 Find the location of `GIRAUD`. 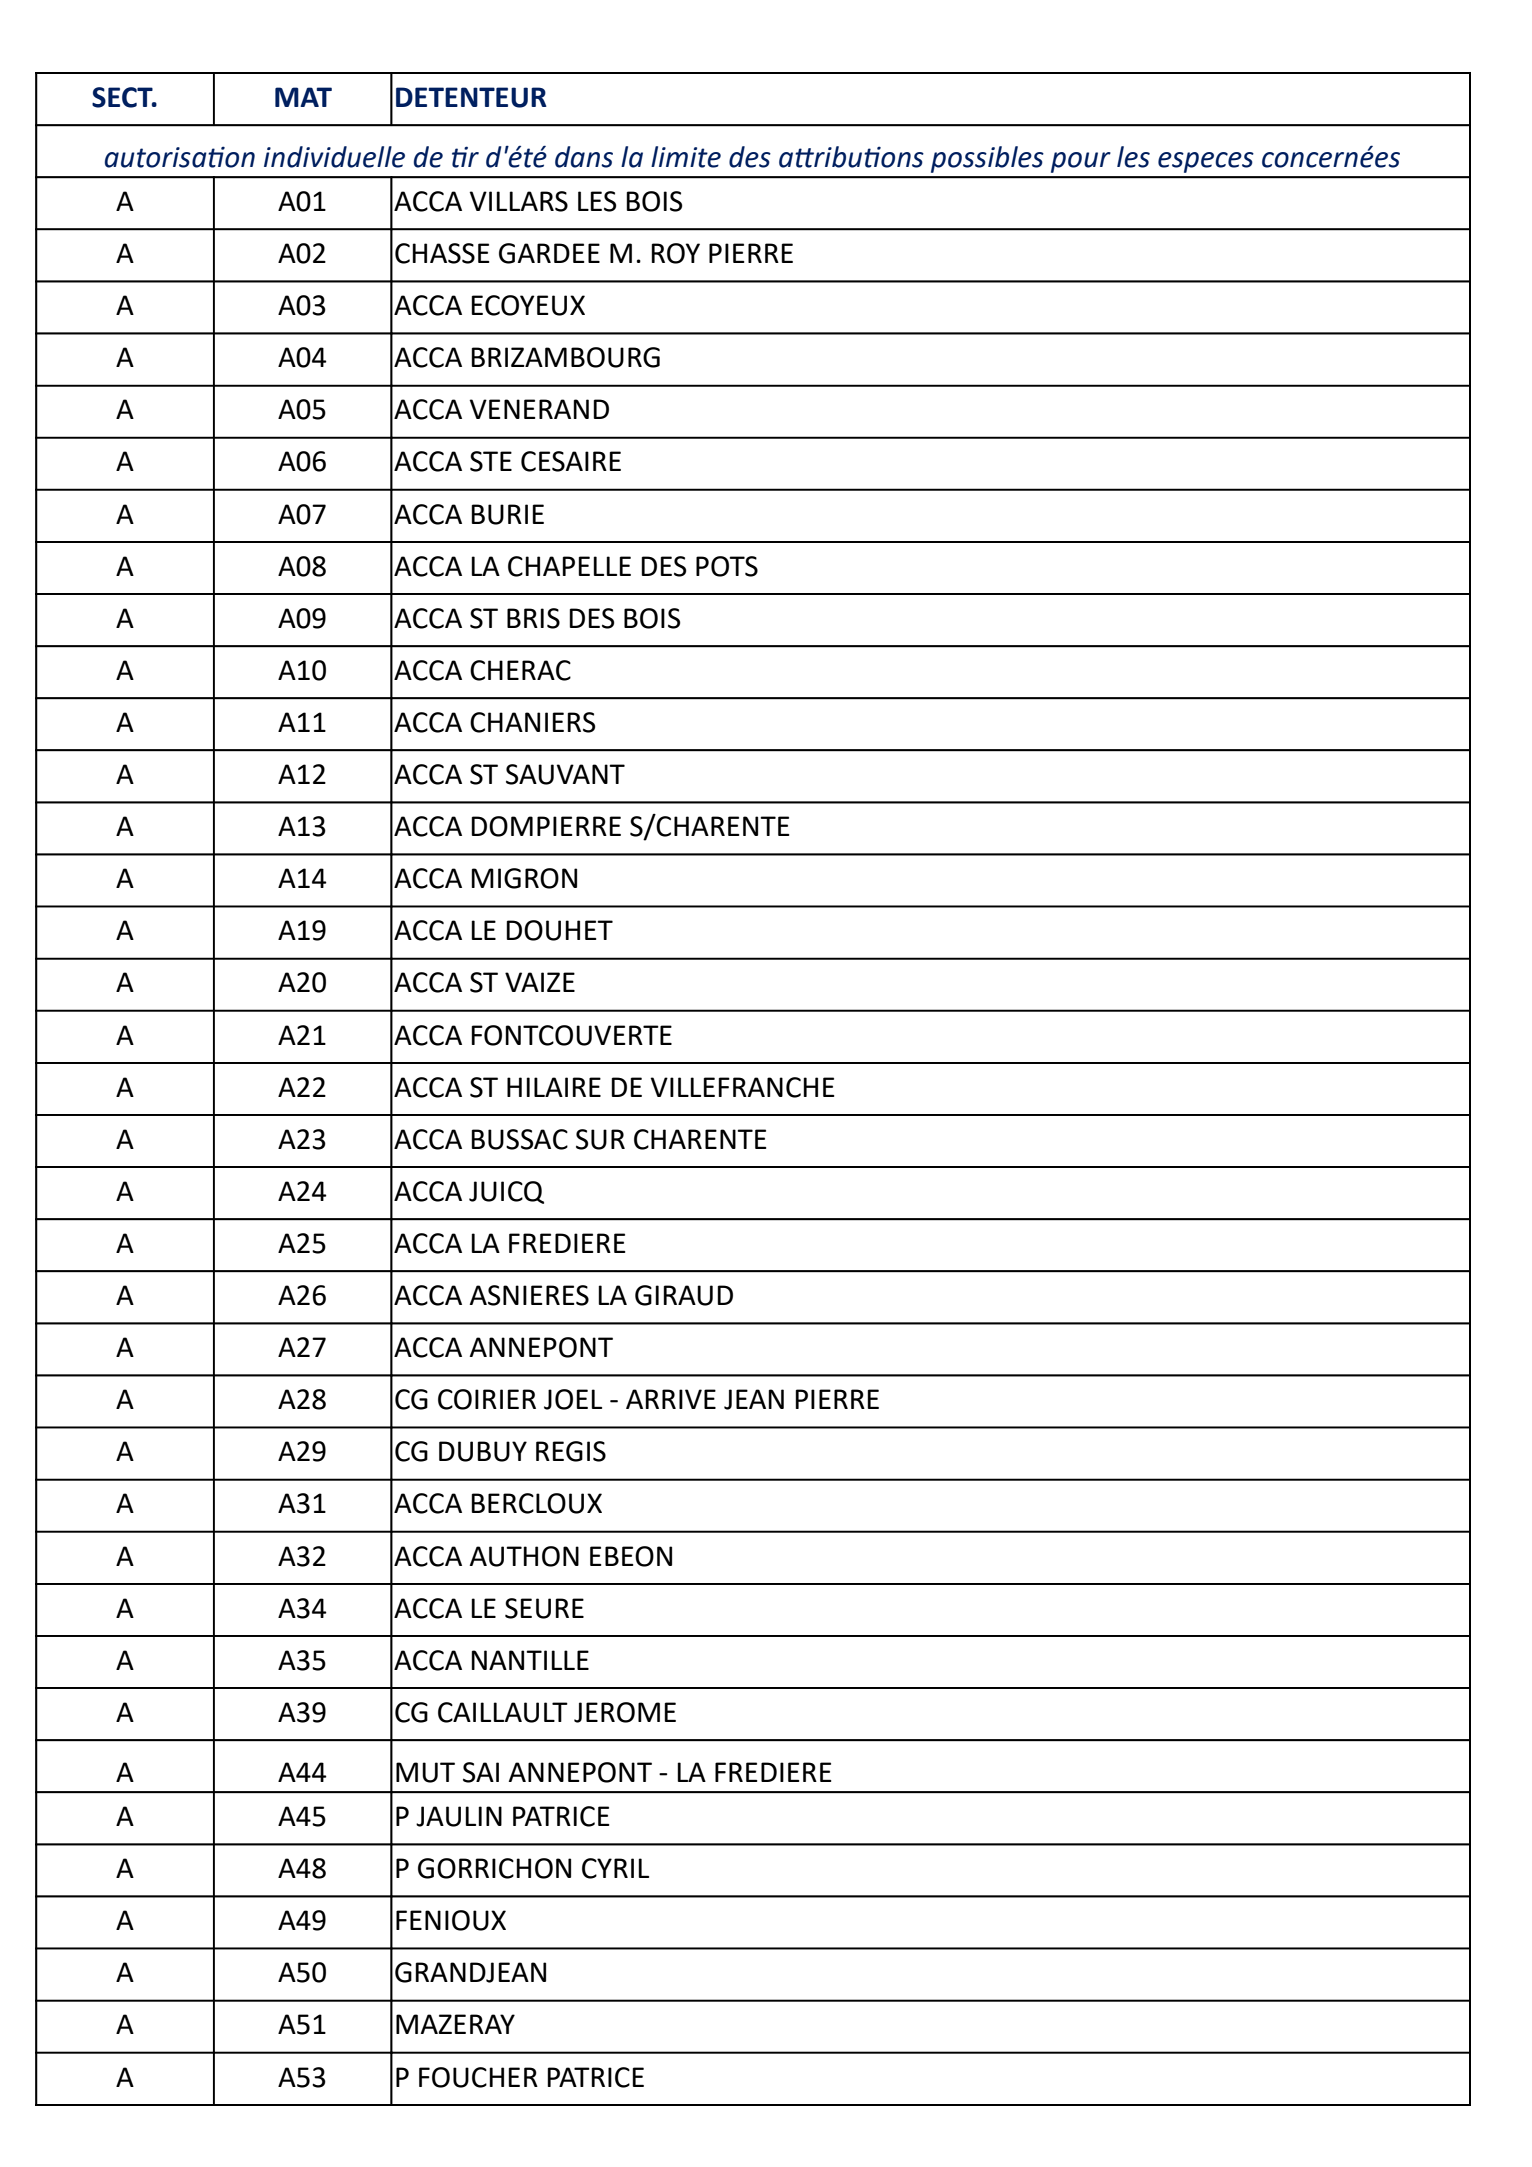

GIRAUD is located at coordinates (684, 1295).
